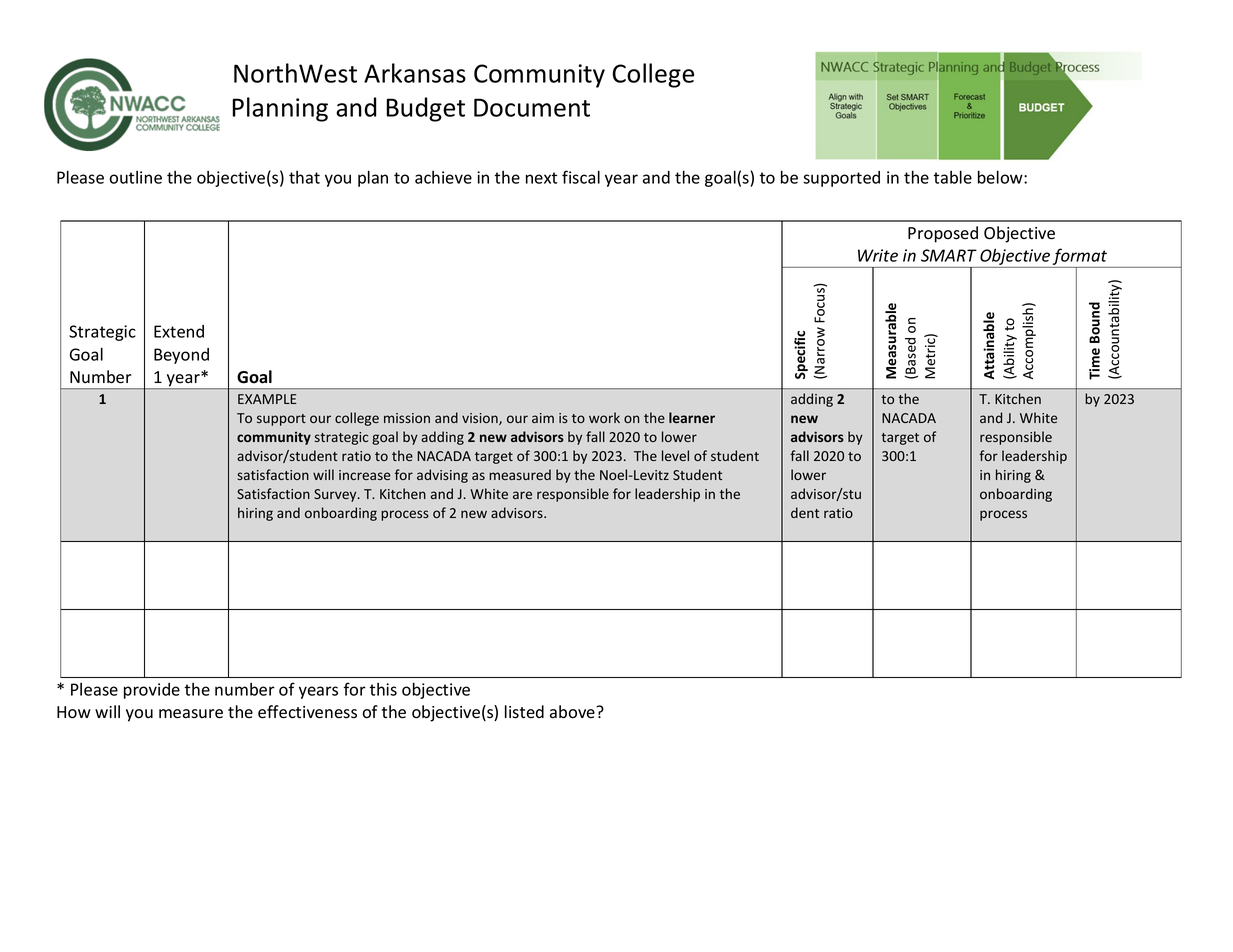  I want to click on listed, so click(524, 712).
